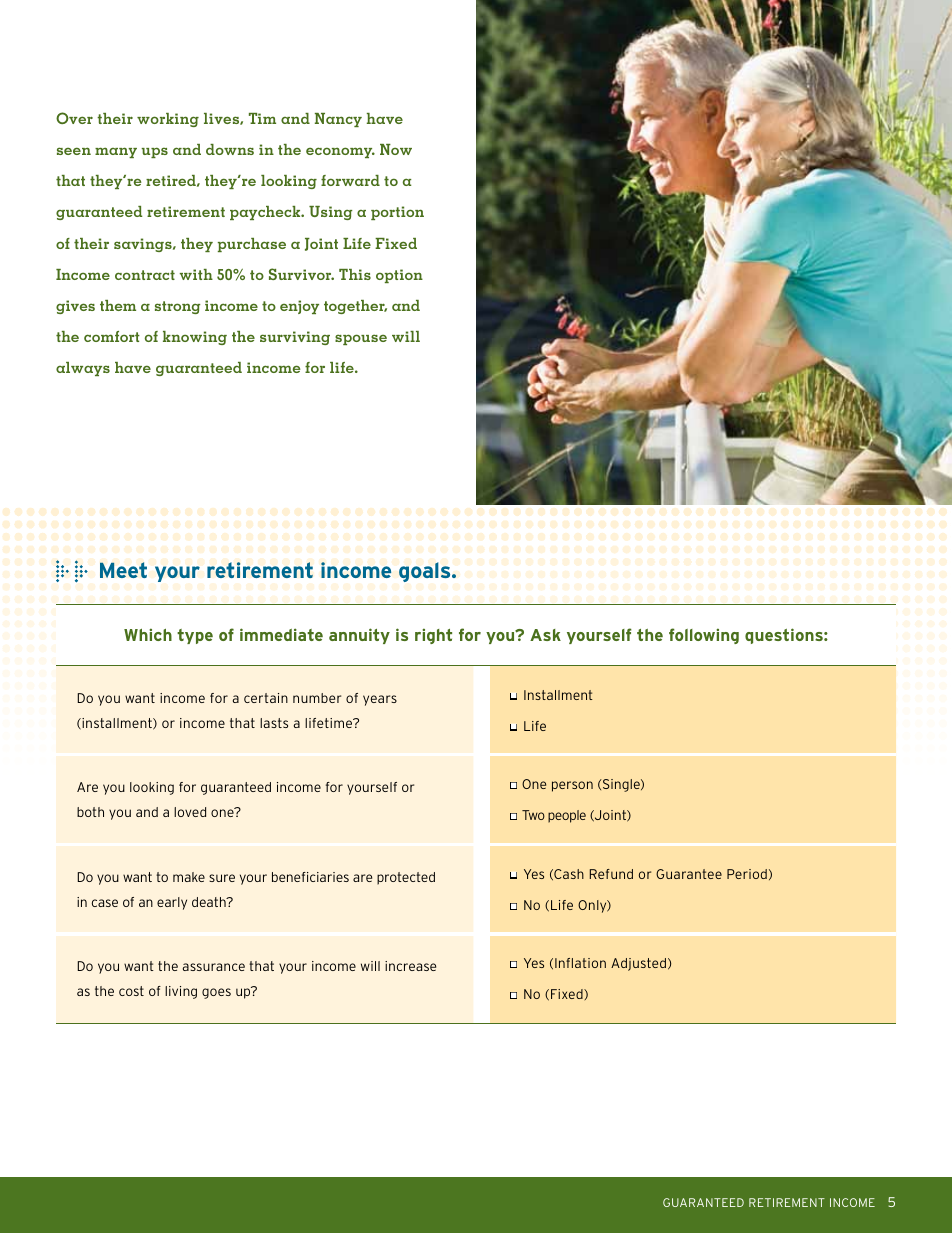  Describe the element at coordinates (380, 700) in the document. I see `years` at that location.
